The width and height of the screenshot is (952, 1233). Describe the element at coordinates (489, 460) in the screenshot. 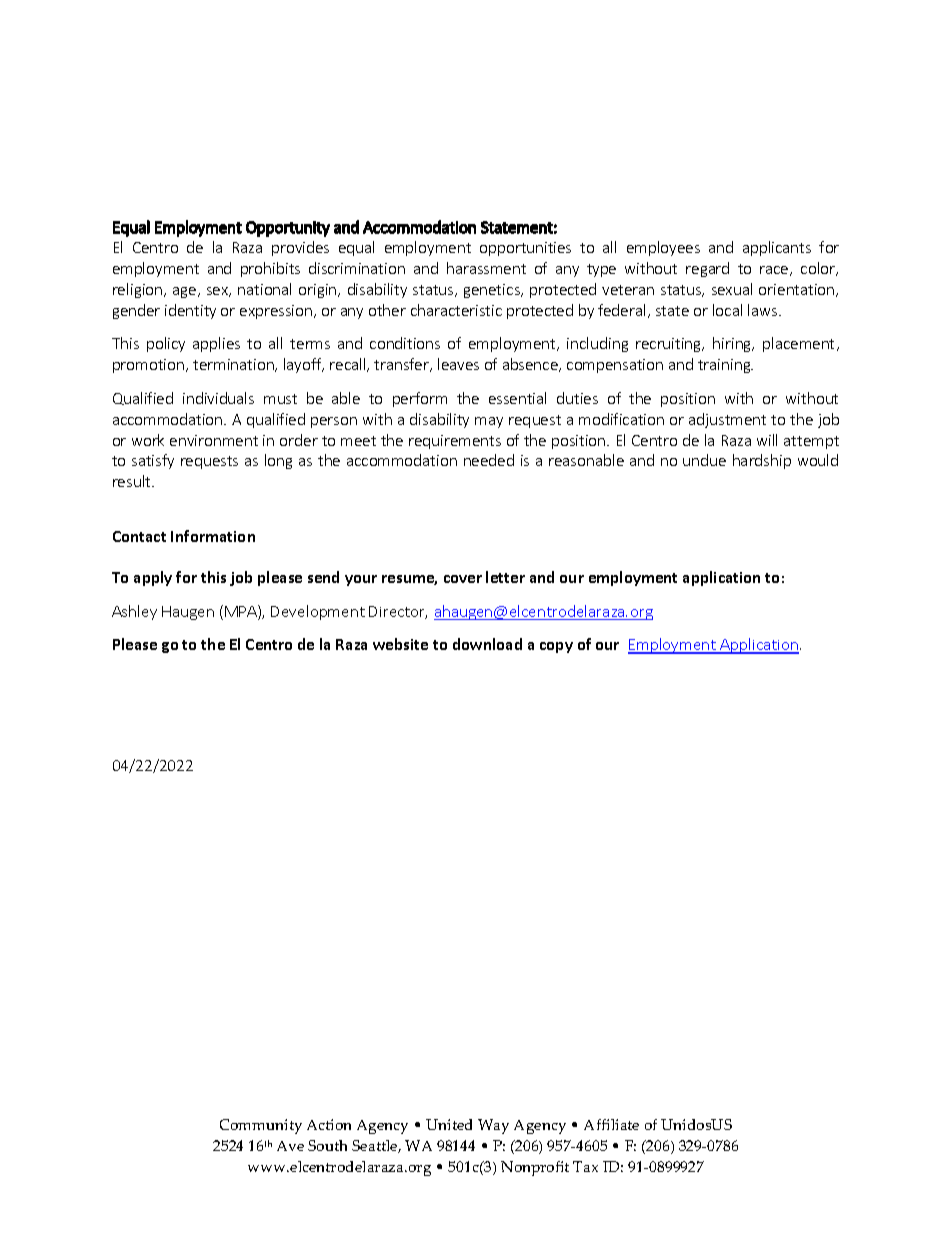

I see `needed` at that location.
